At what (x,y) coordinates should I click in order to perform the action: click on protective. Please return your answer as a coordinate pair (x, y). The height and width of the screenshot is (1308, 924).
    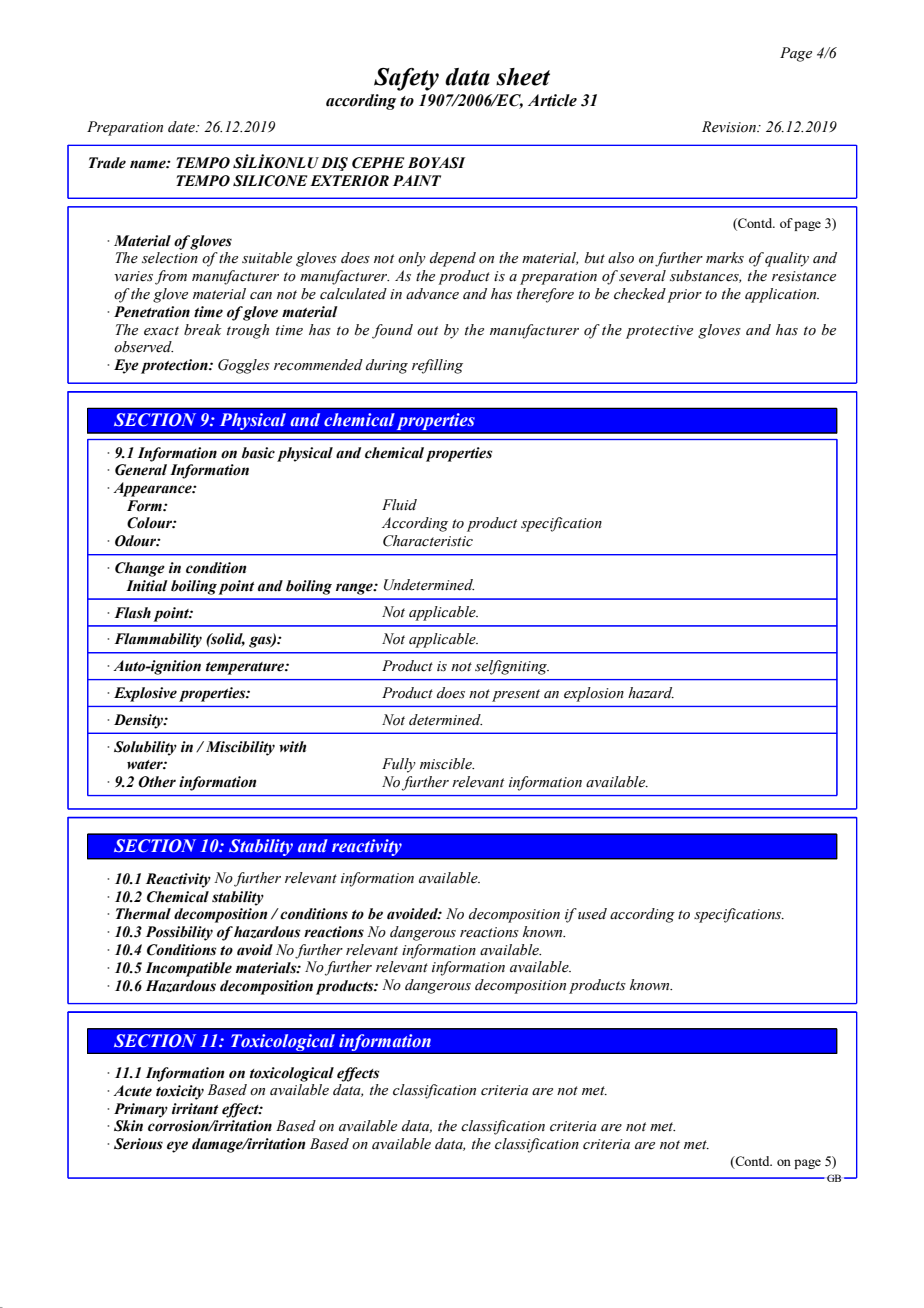
    Looking at the image, I should click on (659, 332).
